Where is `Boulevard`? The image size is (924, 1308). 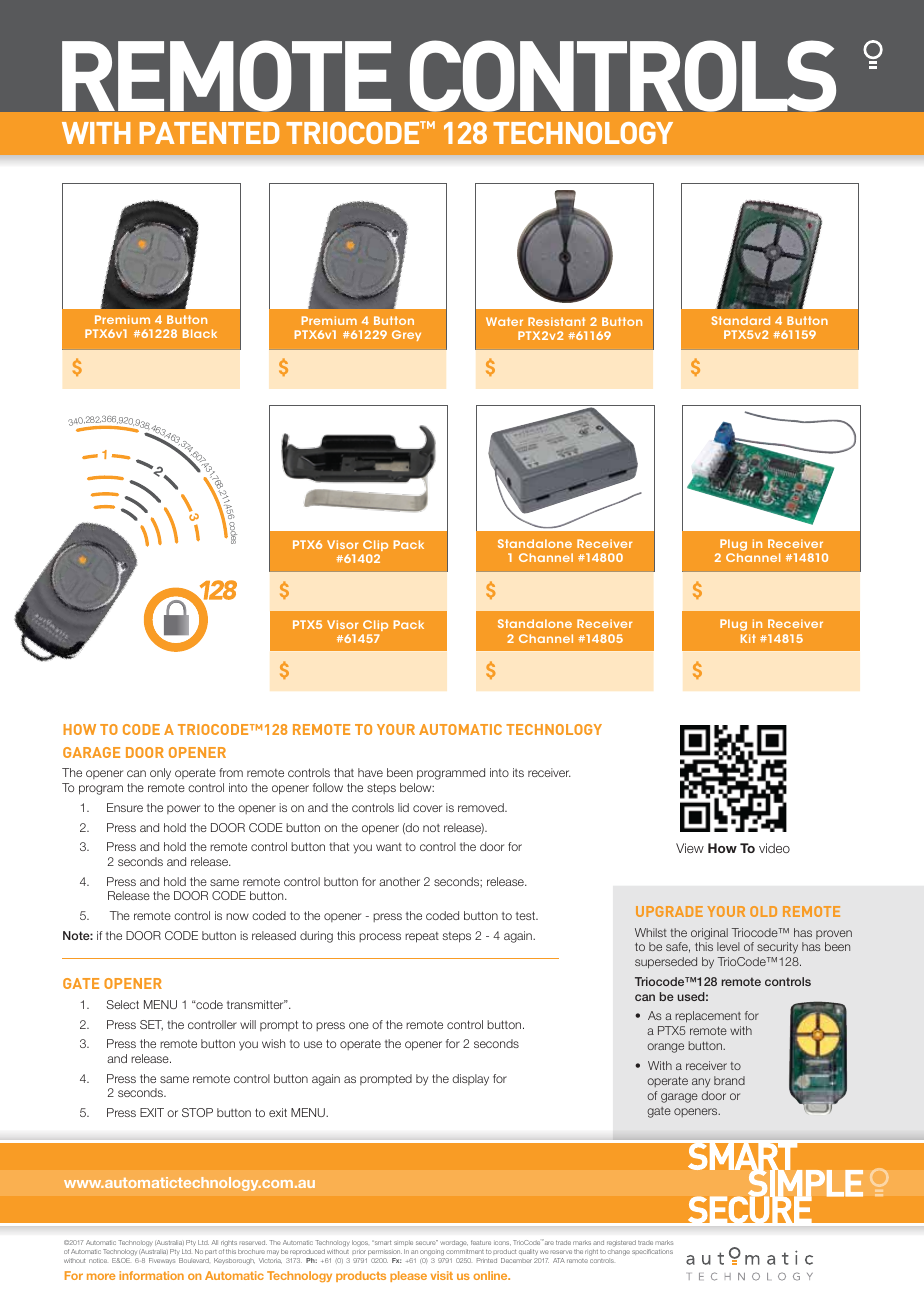
Boulevard is located at coordinates (194, 1260).
